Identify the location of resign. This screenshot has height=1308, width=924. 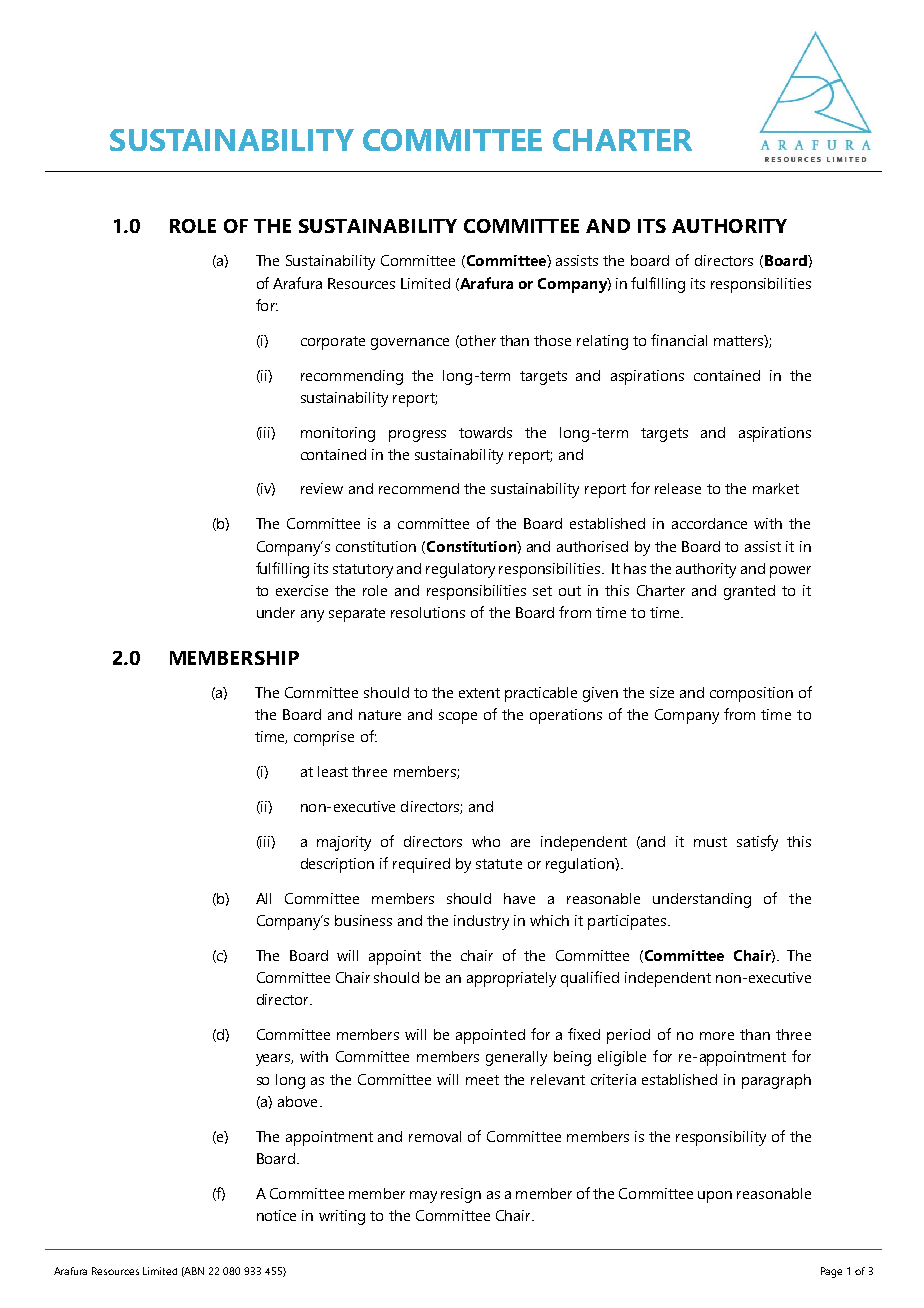
(461, 1195).
